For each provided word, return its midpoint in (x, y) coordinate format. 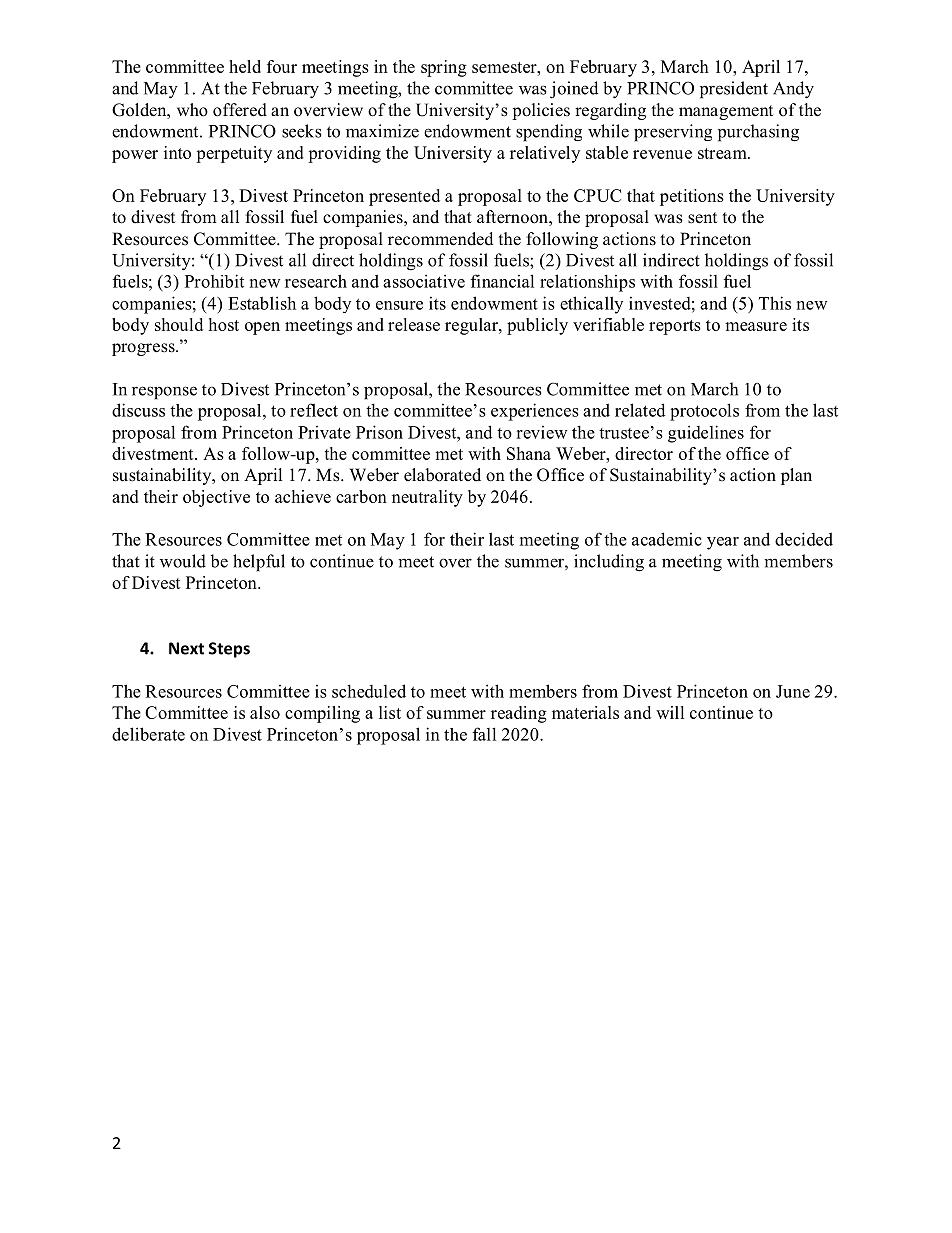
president (734, 90)
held (245, 66)
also (265, 712)
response (164, 393)
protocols (704, 412)
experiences (535, 412)
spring (444, 68)
